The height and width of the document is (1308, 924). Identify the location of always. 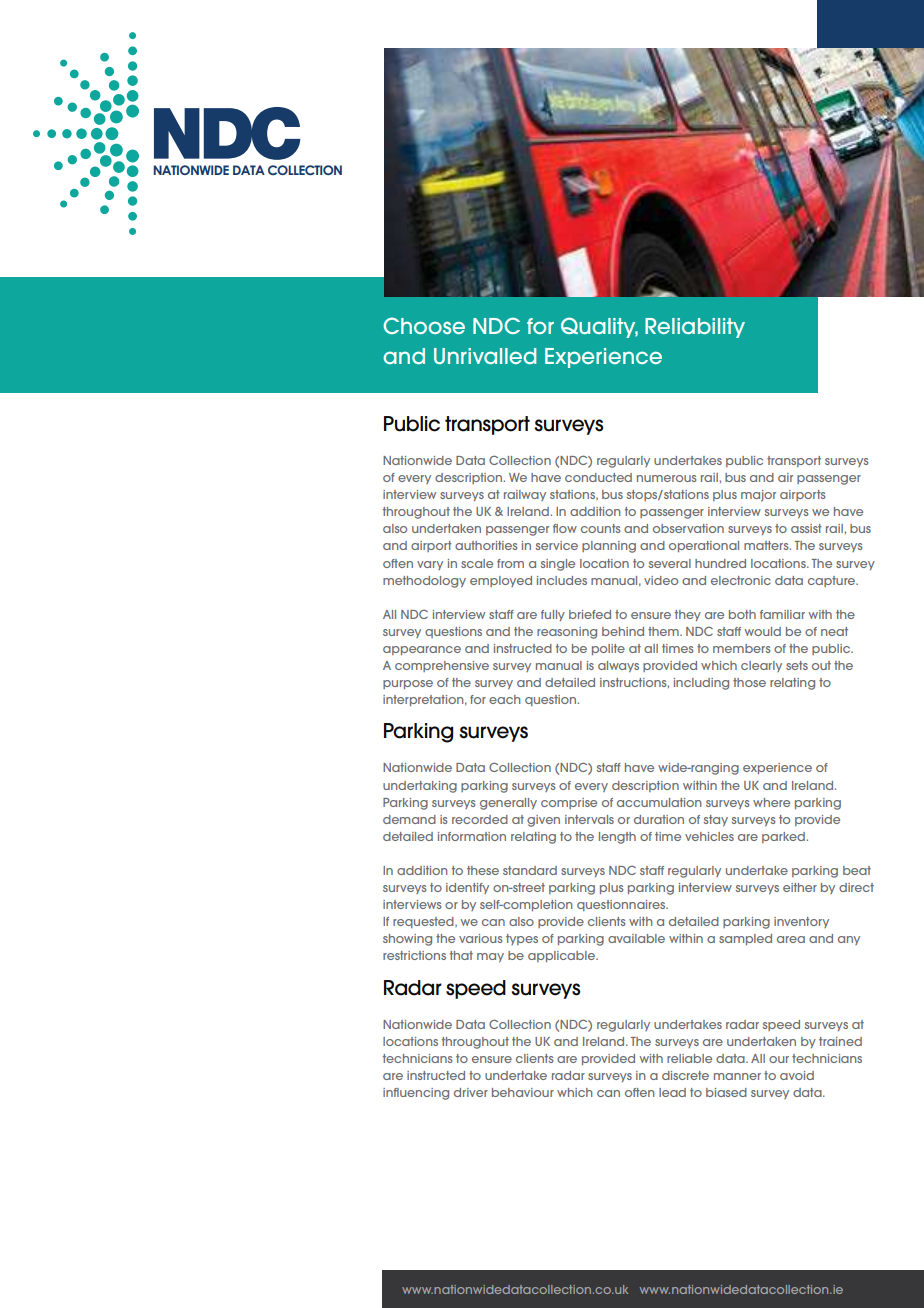
(618, 666).
